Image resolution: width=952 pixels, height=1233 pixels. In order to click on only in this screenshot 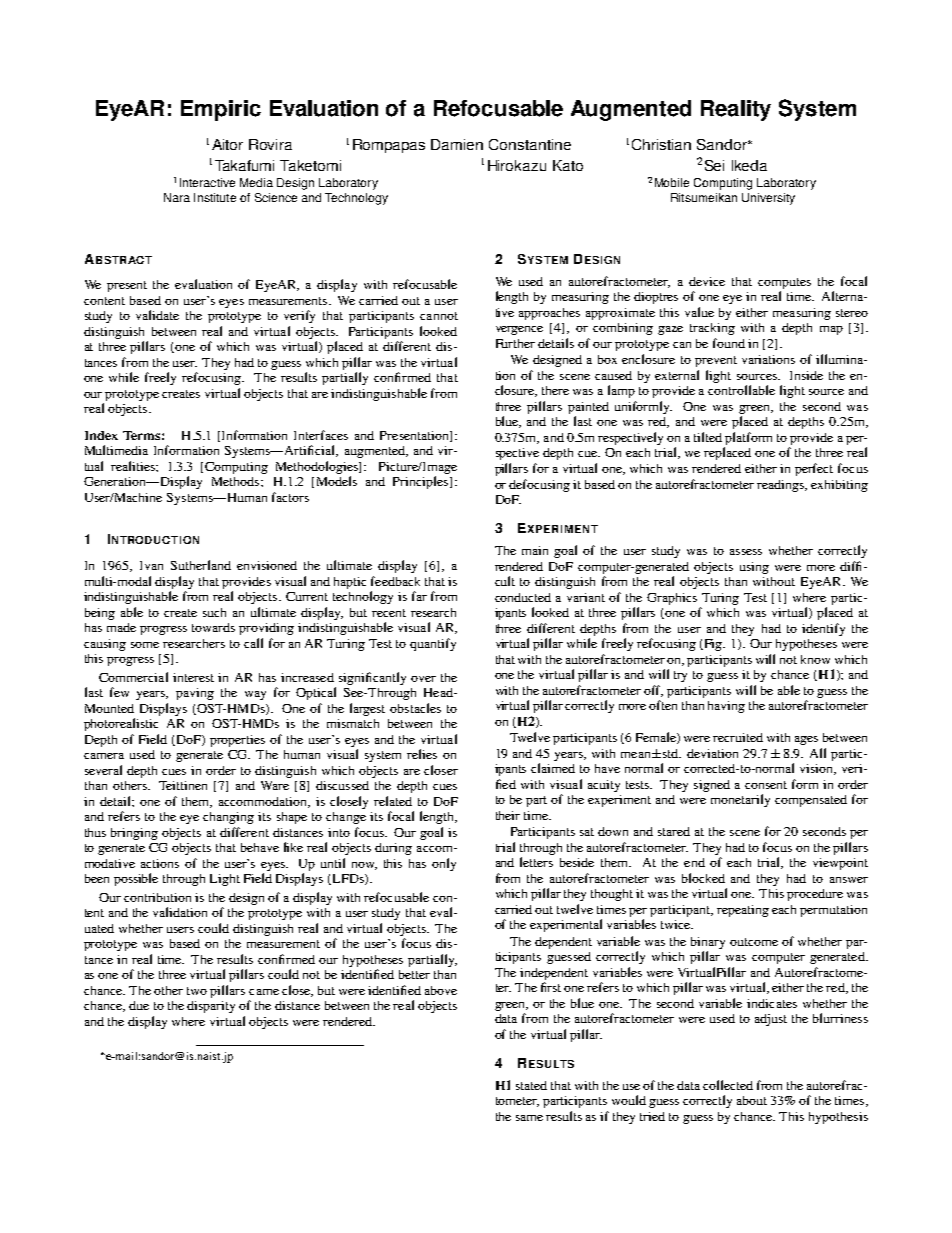, I will do `click(444, 864)`.
